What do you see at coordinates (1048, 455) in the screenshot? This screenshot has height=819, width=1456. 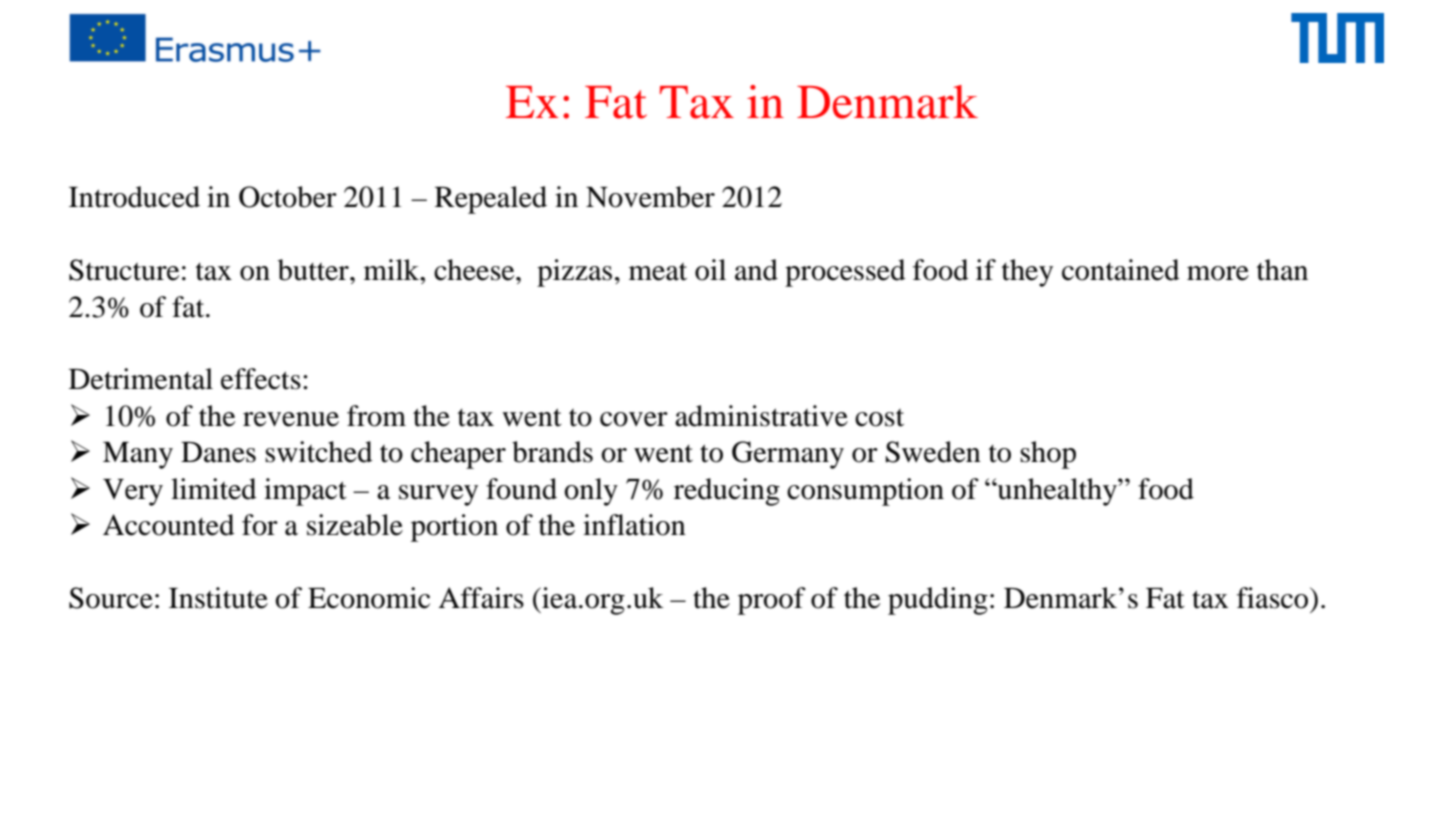 I see `shop` at bounding box center [1048, 455].
